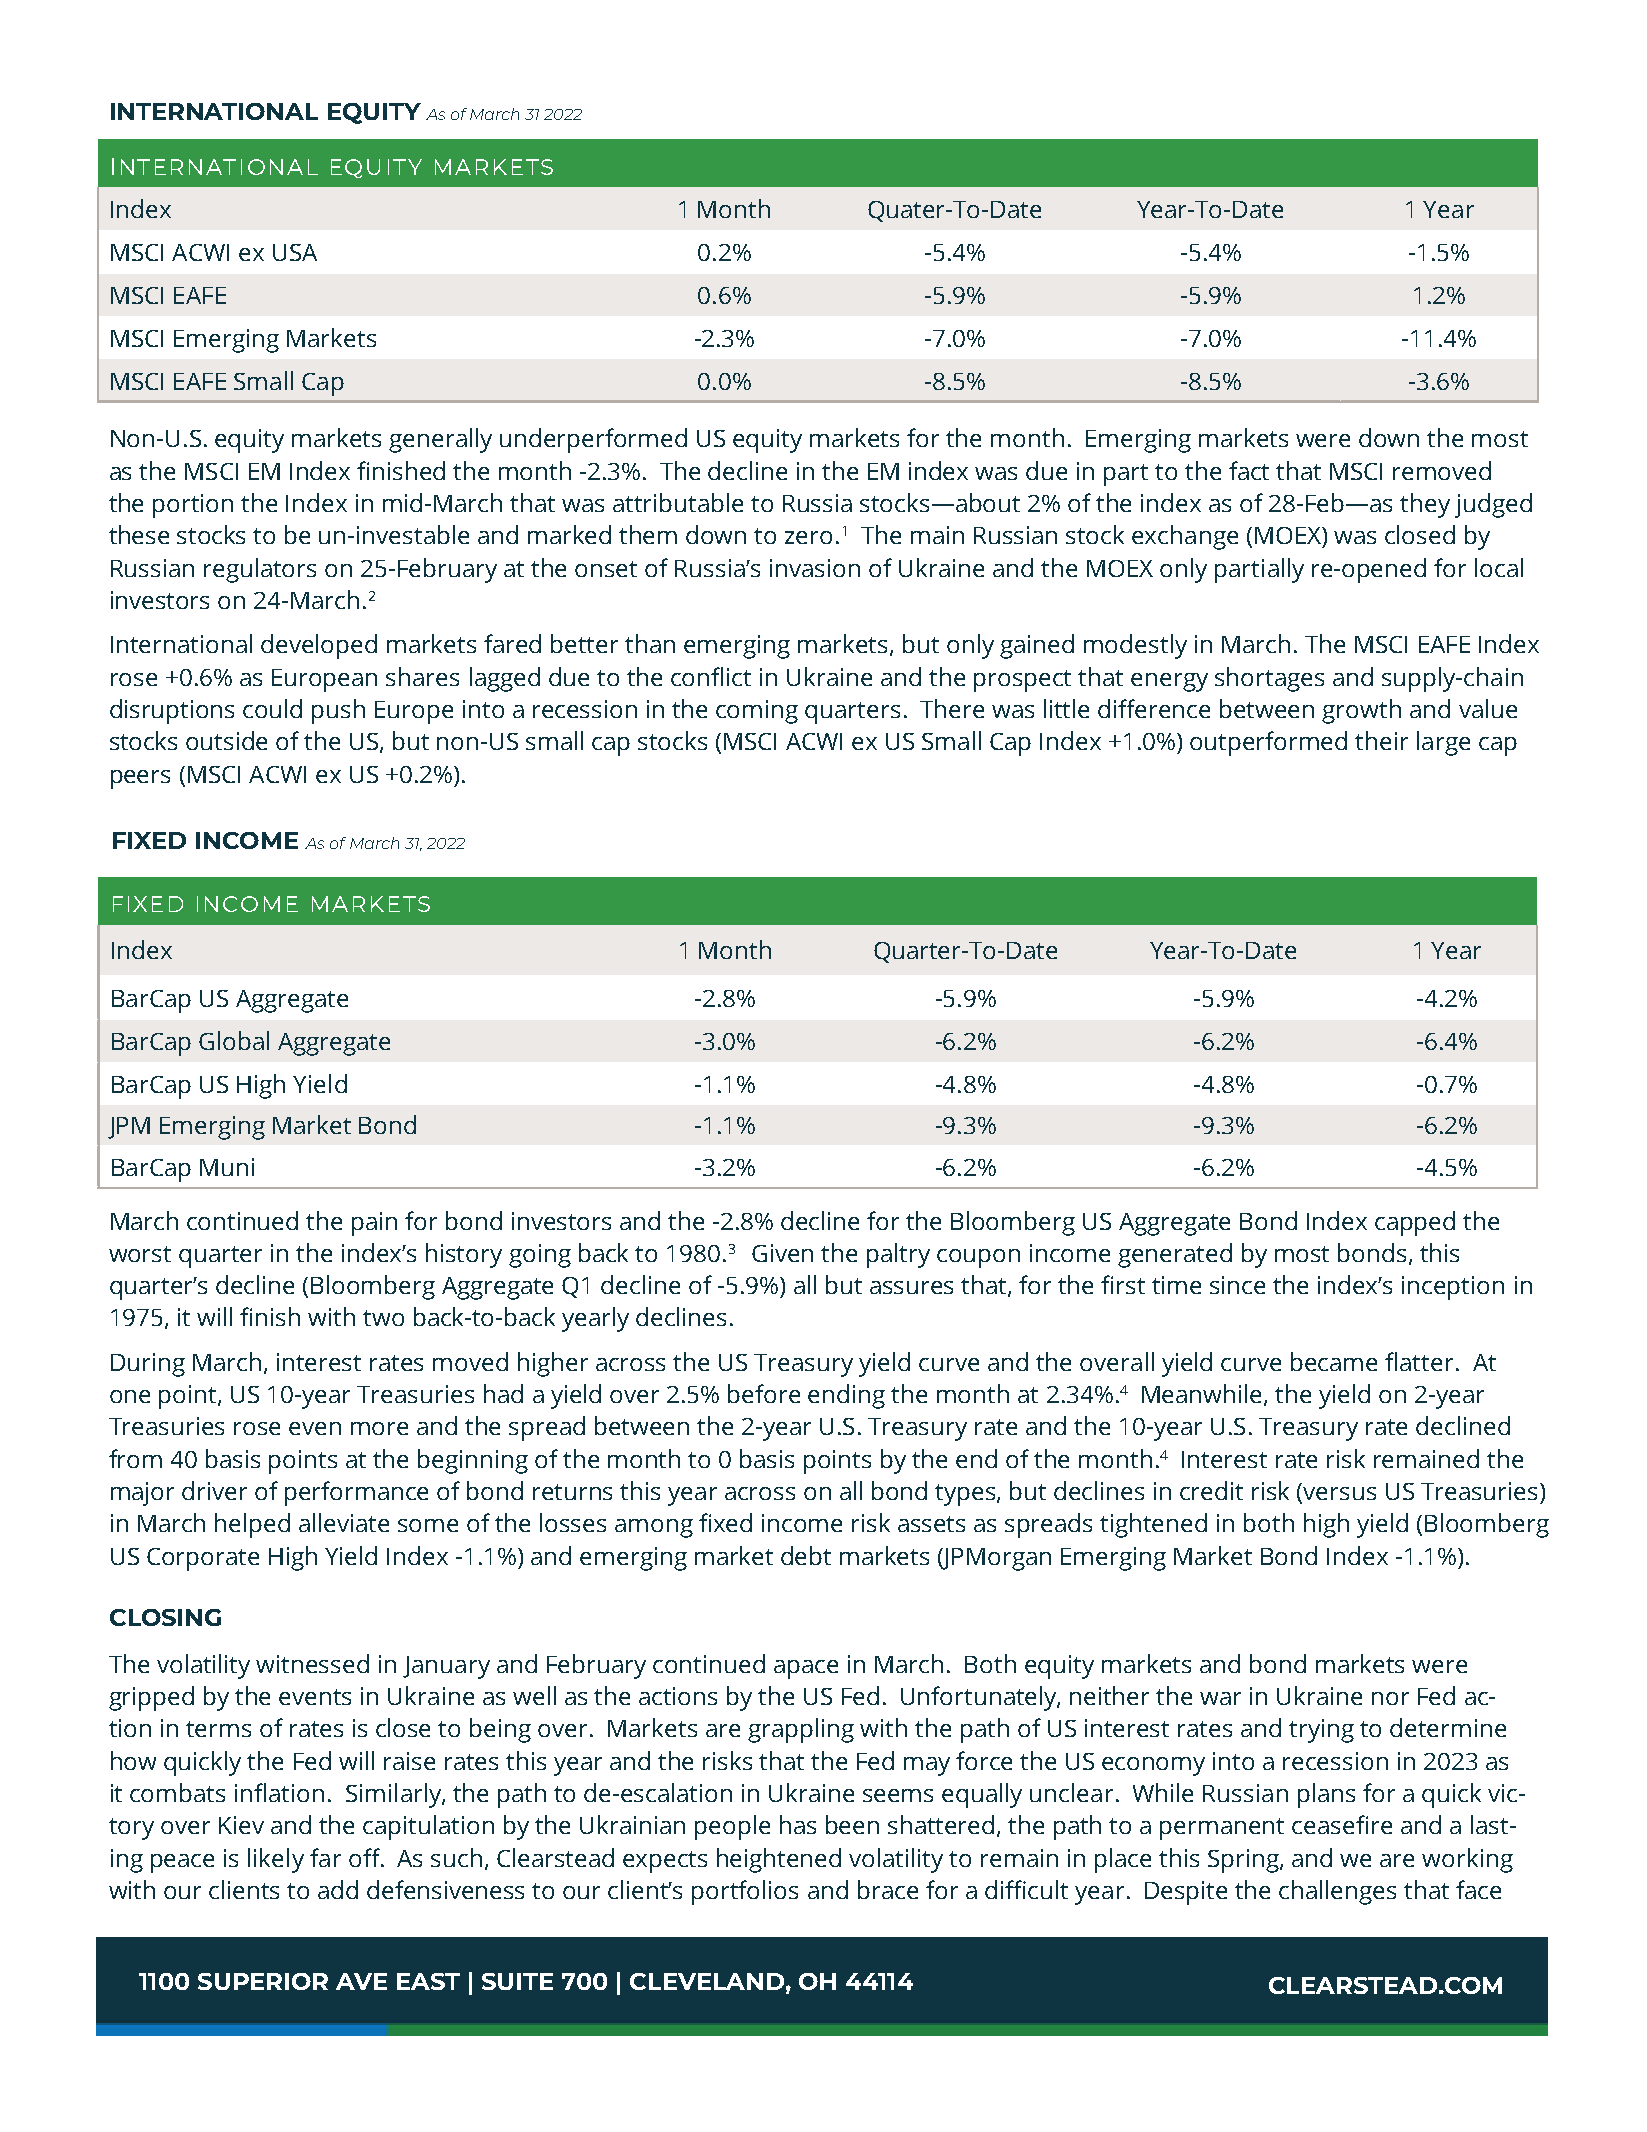 The height and width of the page is (2132, 1647). What do you see at coordinates (1237, 1285) in the page?
I see `since` at bounding box center [1237, 1285].
